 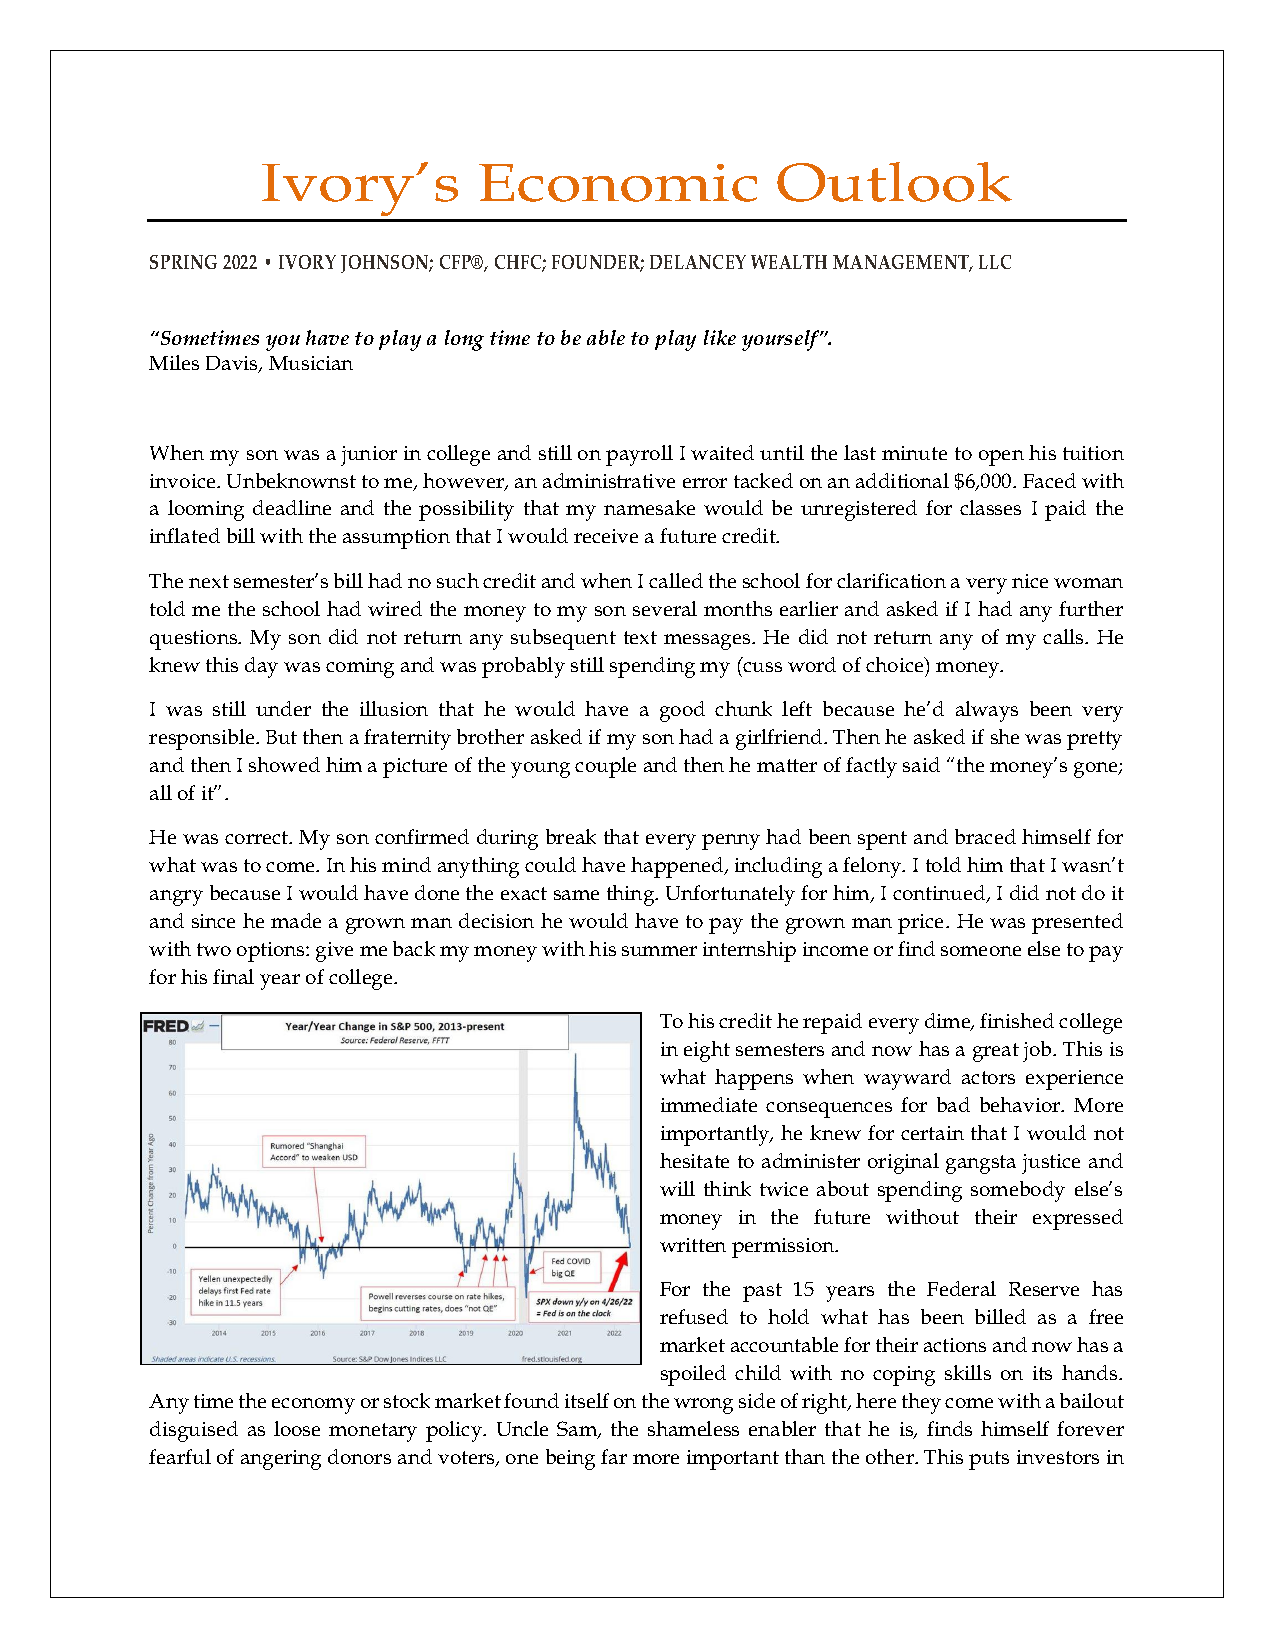 I want to click on braced, so click(x=985, y=836).
